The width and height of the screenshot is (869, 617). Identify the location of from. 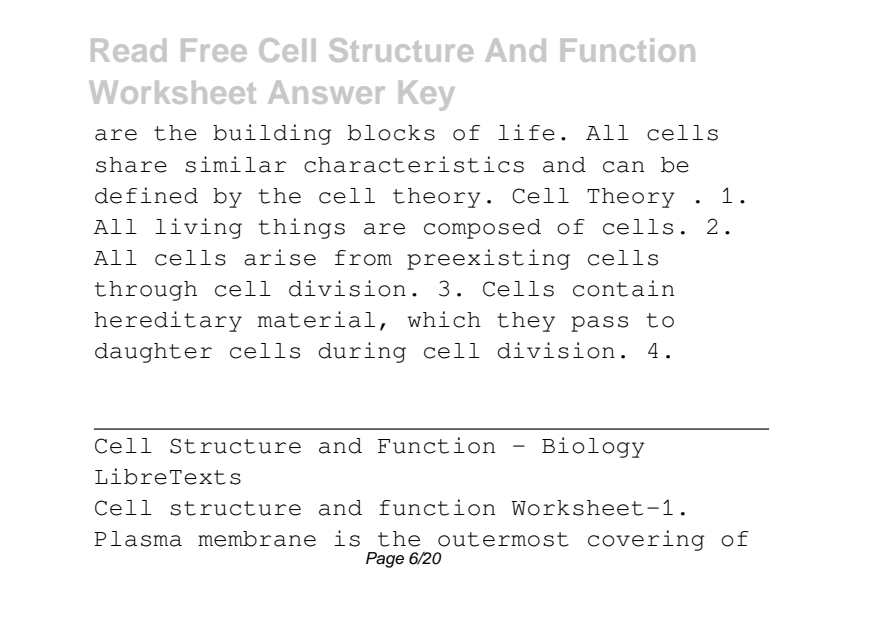
(363, 258).
